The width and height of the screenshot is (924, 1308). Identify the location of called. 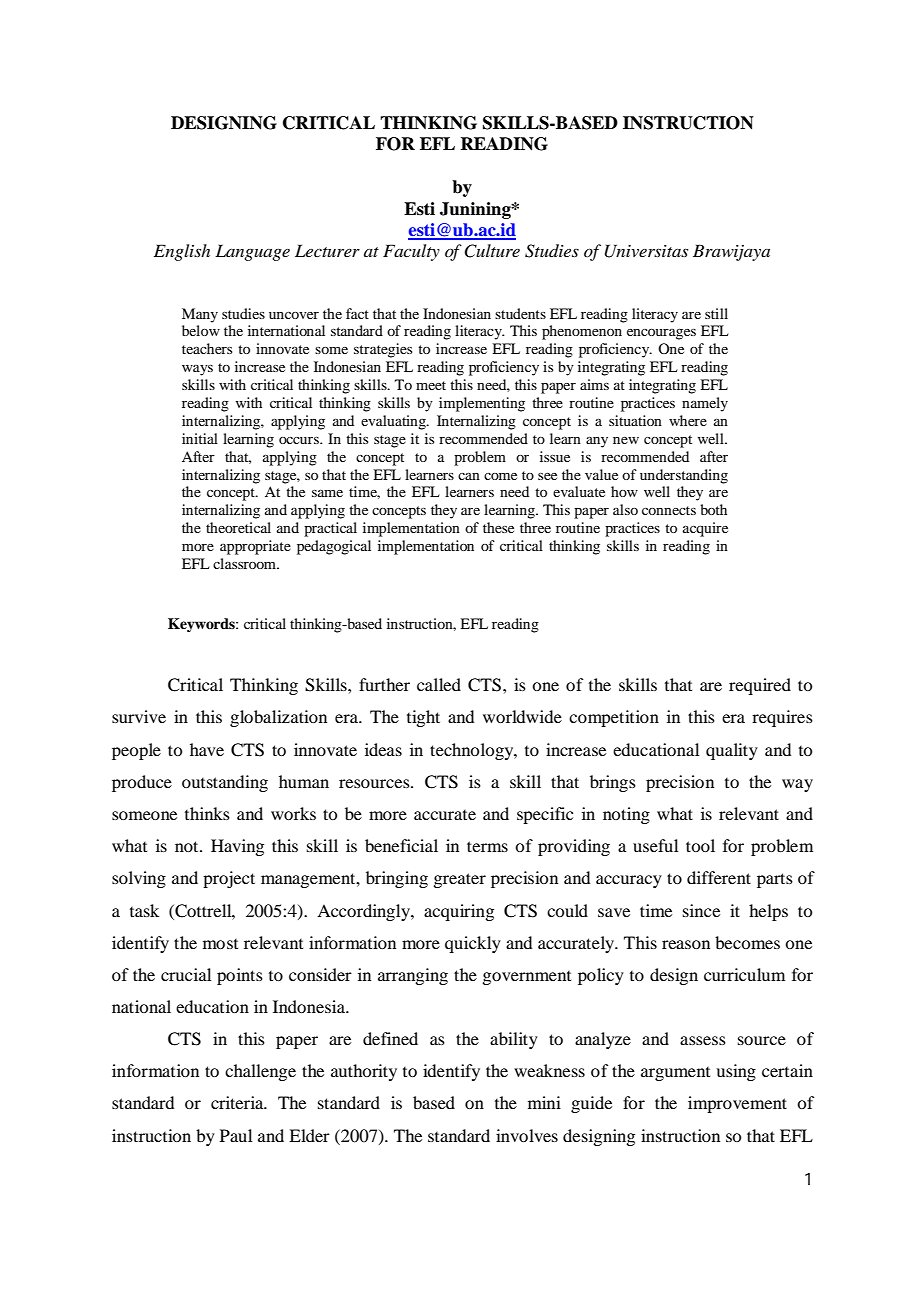
(439, 684).
